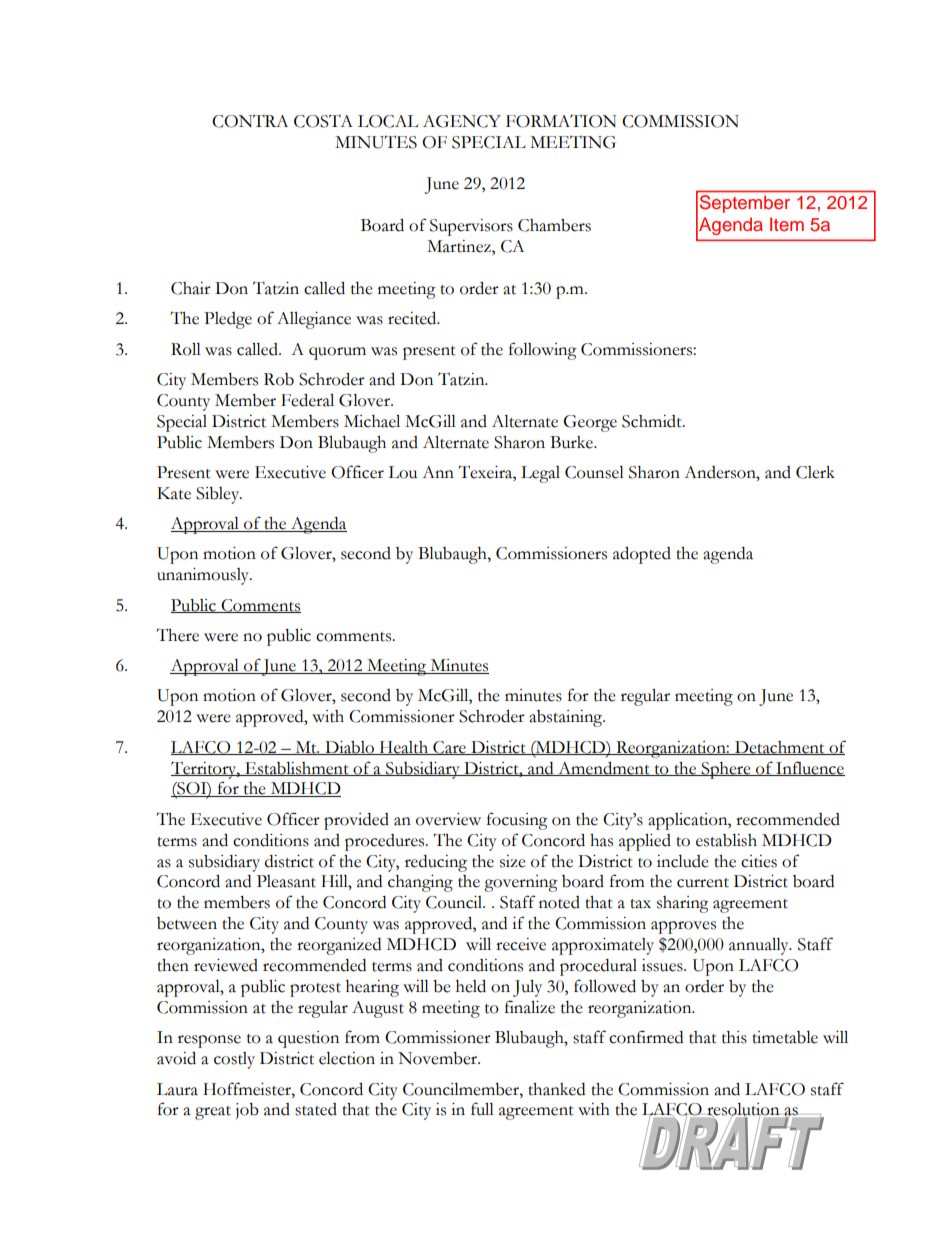  Describe the element at coordinates (234, 1060) in the screenshot. I see `costly` at that location.
